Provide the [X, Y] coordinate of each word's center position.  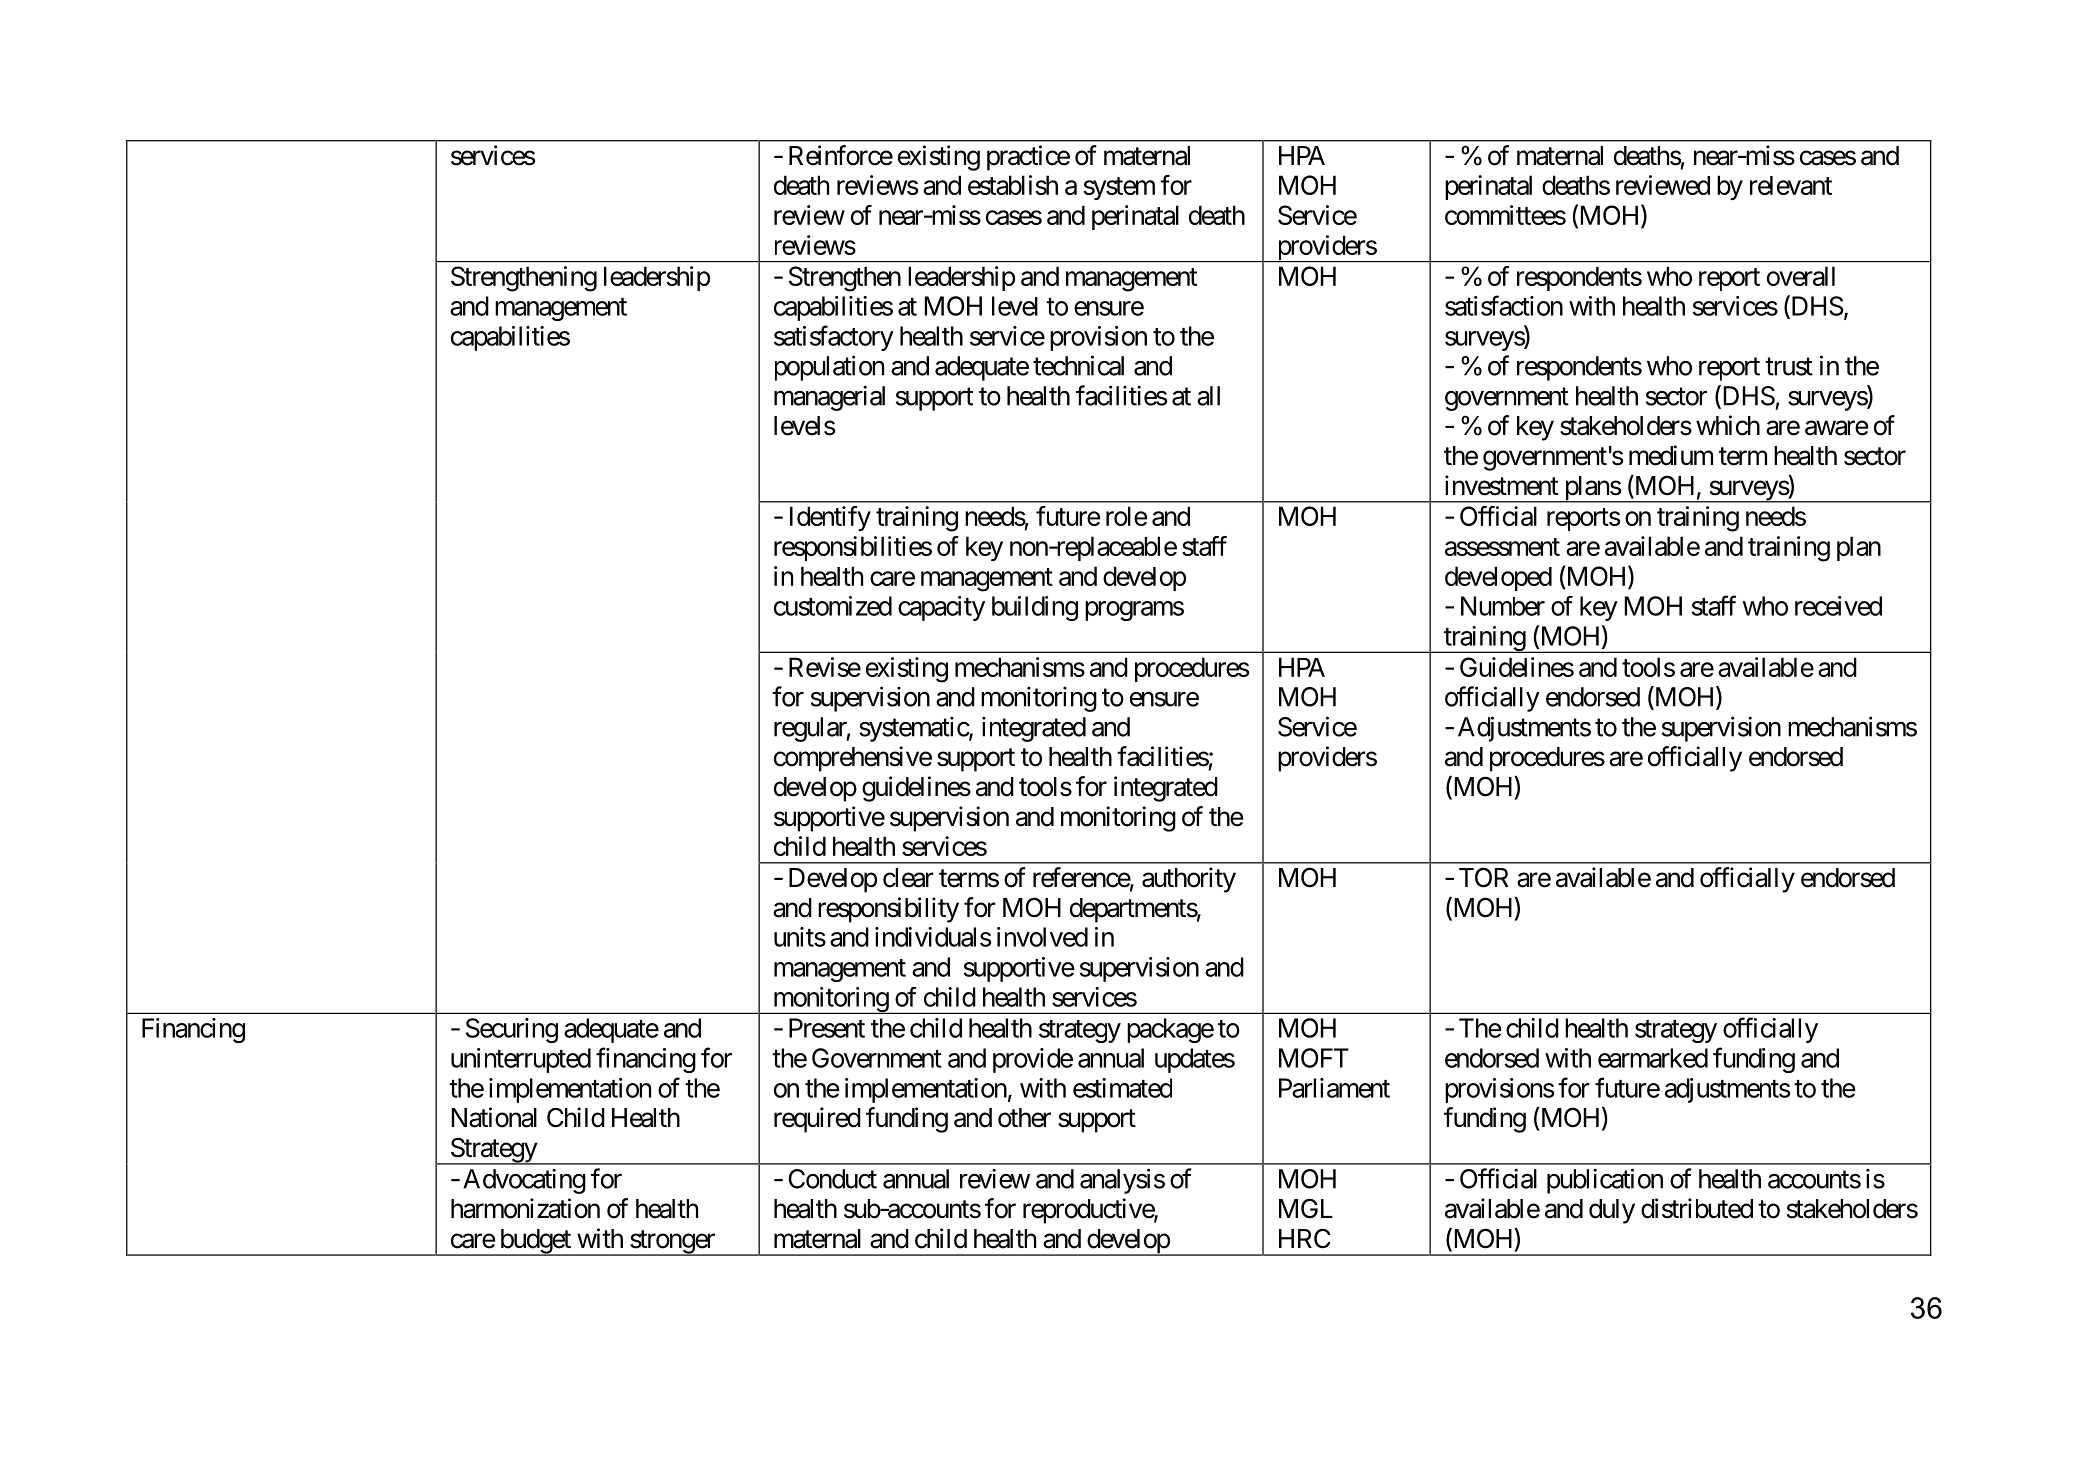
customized [833, 606]
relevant [1791, 185]
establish [1013, 185]
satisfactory [834, 338]
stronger [672, 1243]
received [1838, 606]
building [1035, 608]
